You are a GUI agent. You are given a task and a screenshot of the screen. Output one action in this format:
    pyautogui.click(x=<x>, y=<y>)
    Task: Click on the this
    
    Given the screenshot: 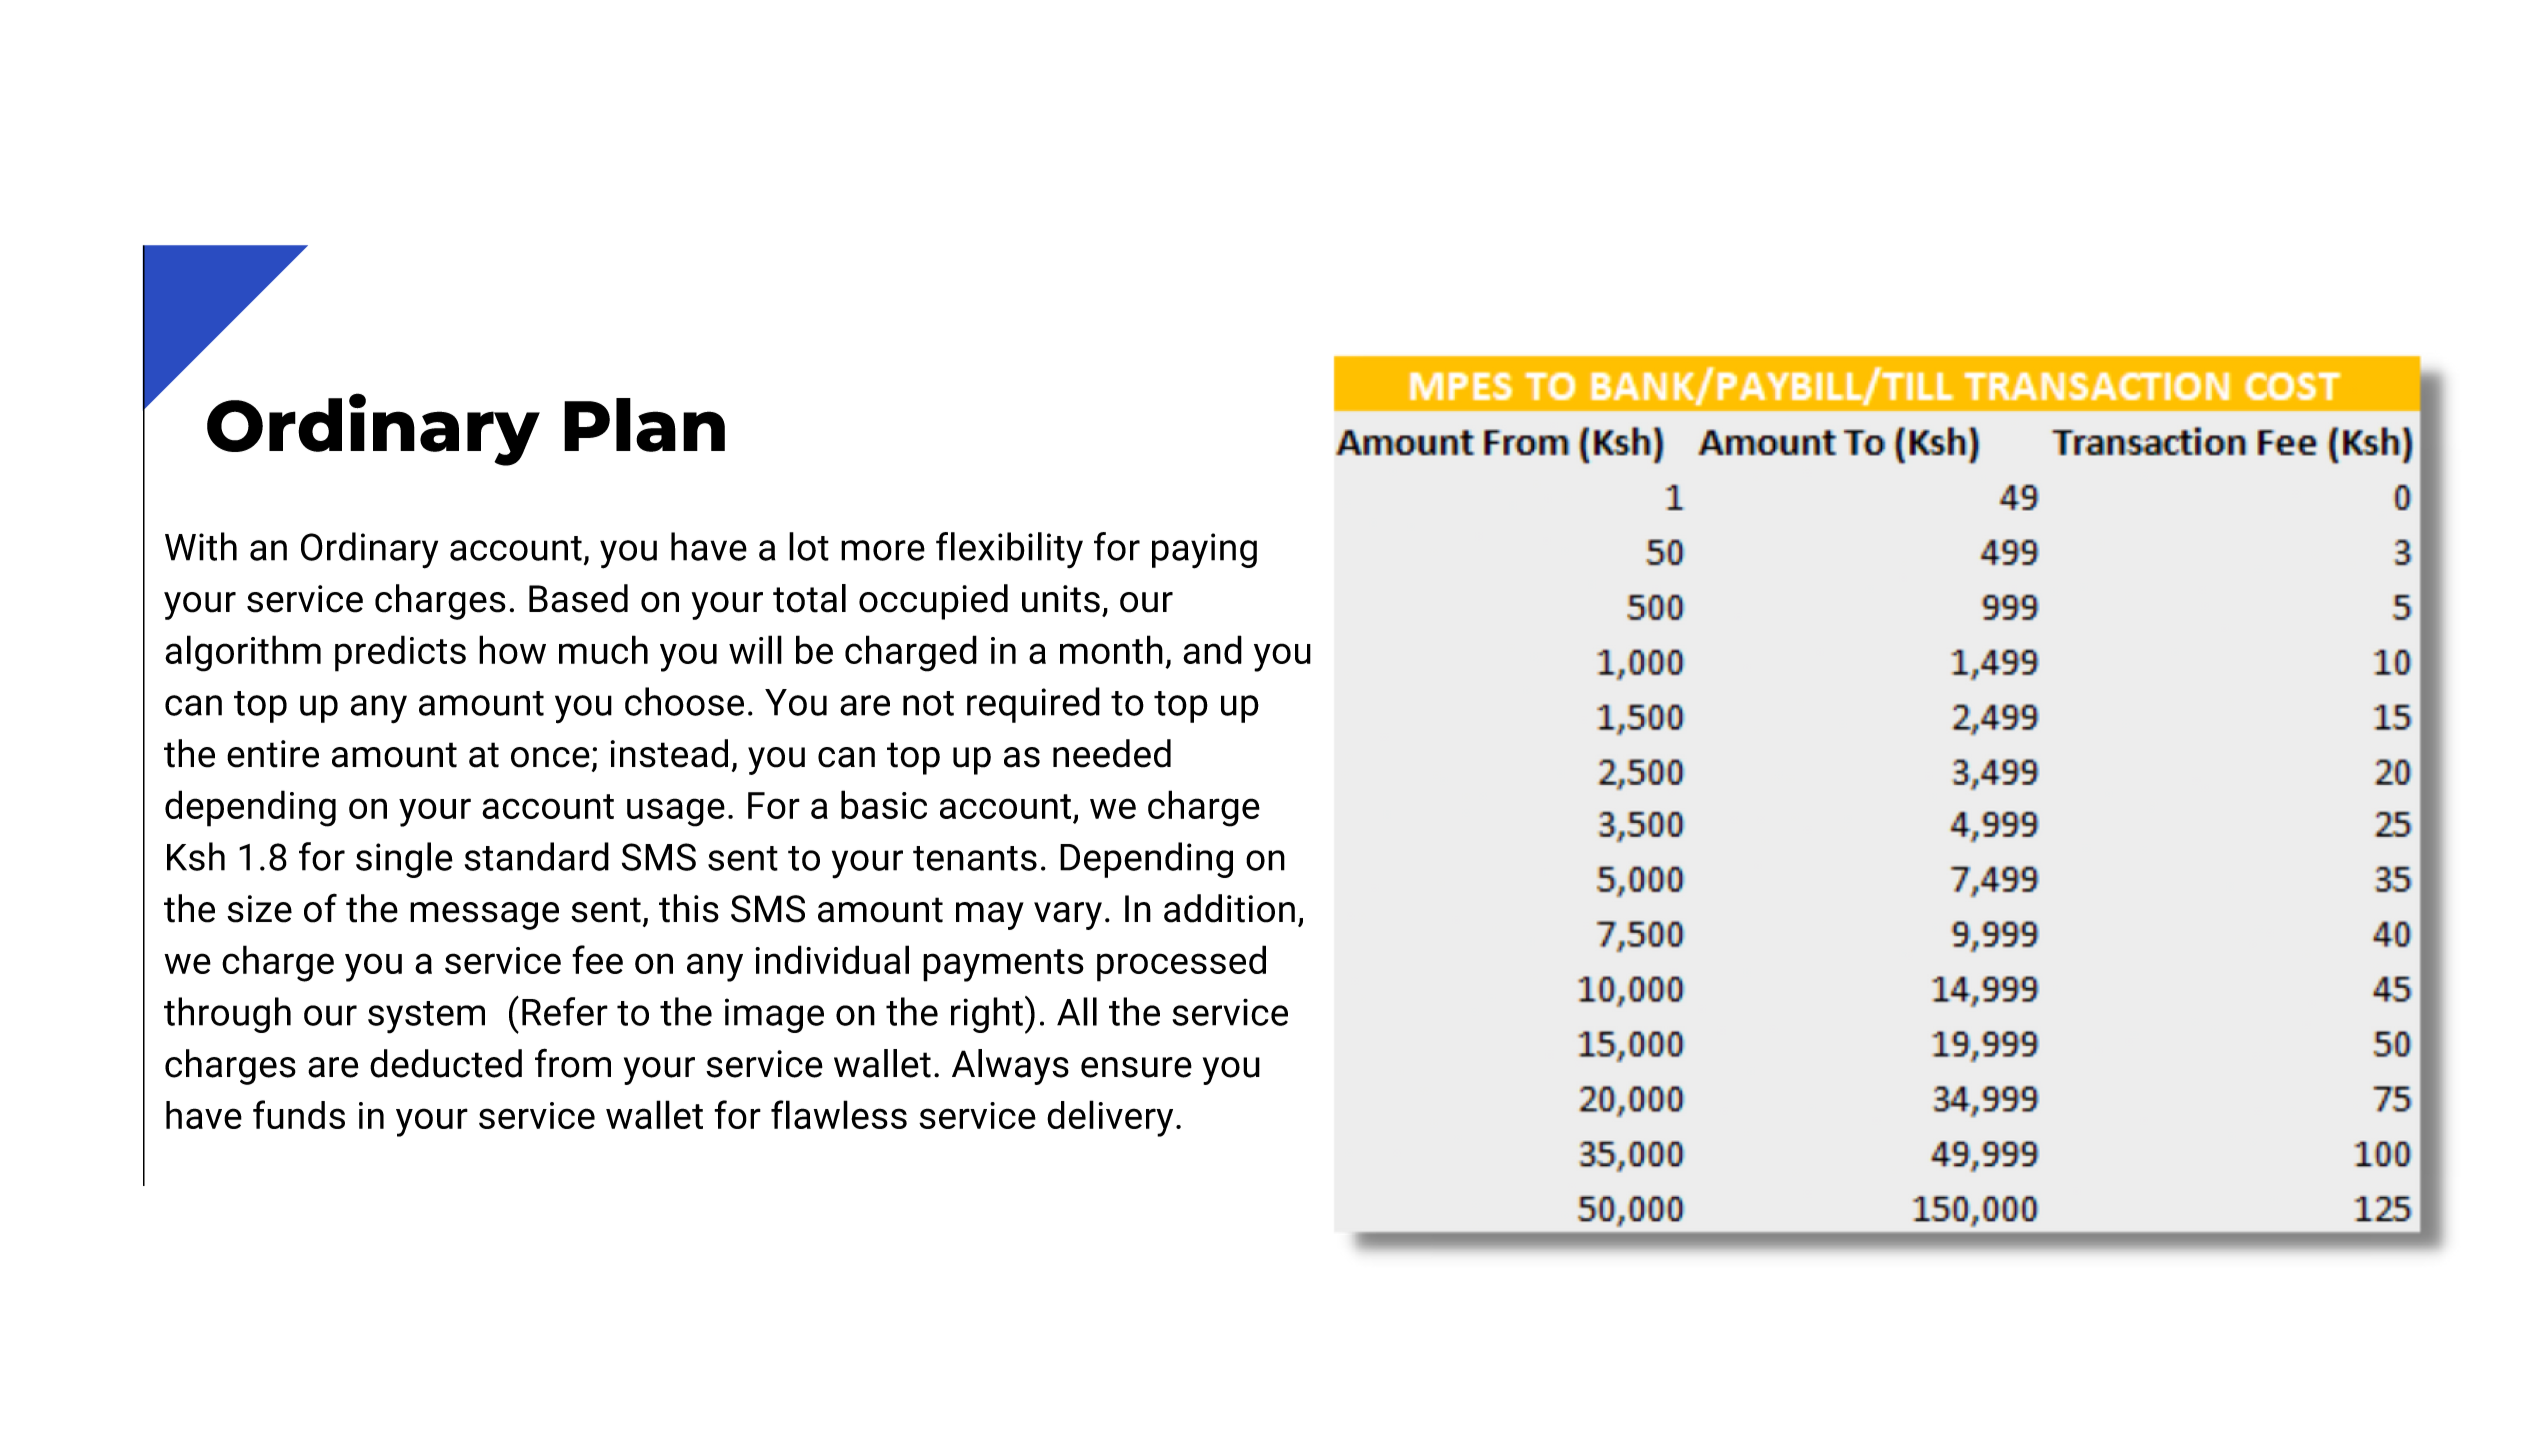 What is the action you would take?
    pyautogui.click(x=689, y=908)
